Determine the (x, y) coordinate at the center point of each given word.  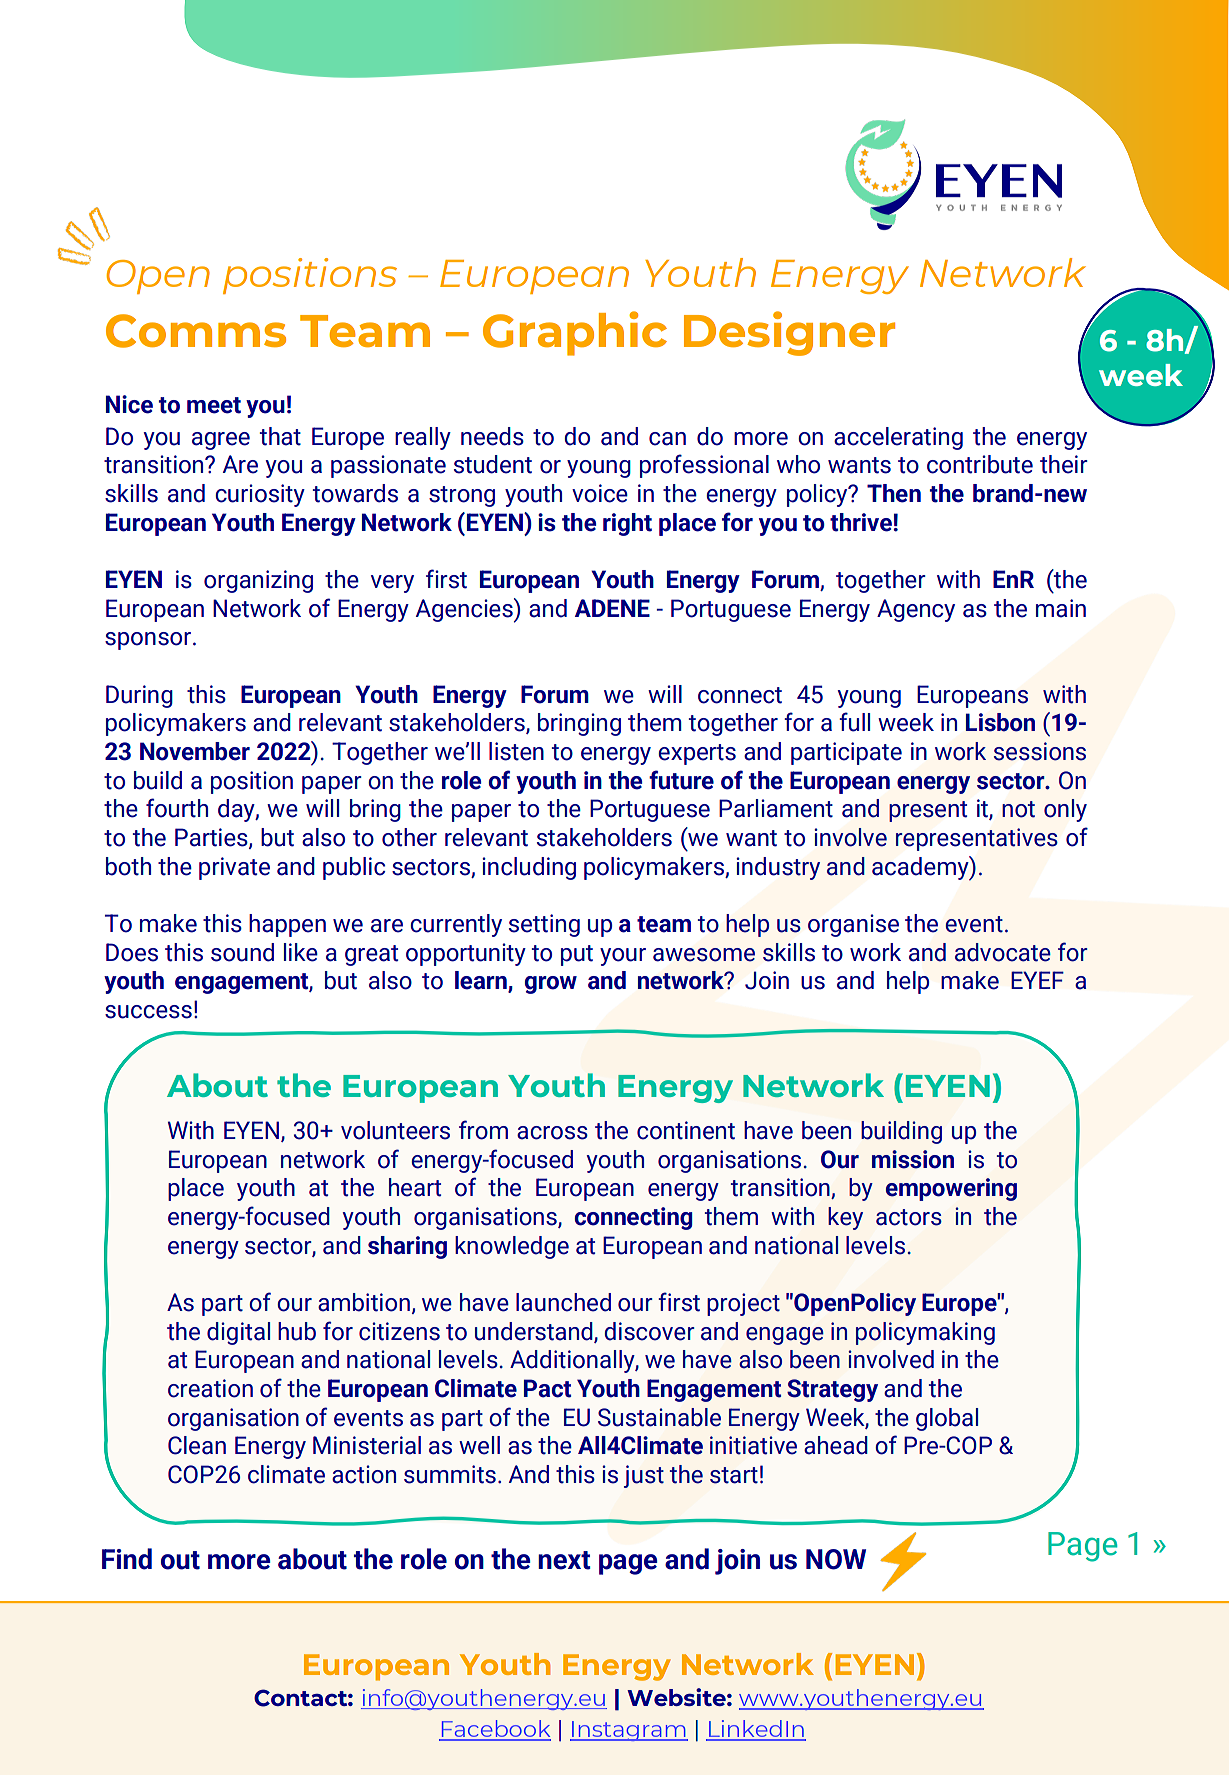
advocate (1003, 952)
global (947, 1419)
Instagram (629, 1731)
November (195, 751)
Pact (547, 1388)
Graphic (575, 333)
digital (238, 1333)
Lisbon (1000, 722)
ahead (836, 1445)
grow (551, 985)
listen (516, 751)
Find (127, 1559)
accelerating (898, 438)
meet (214, 405)
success (148, 1012)
